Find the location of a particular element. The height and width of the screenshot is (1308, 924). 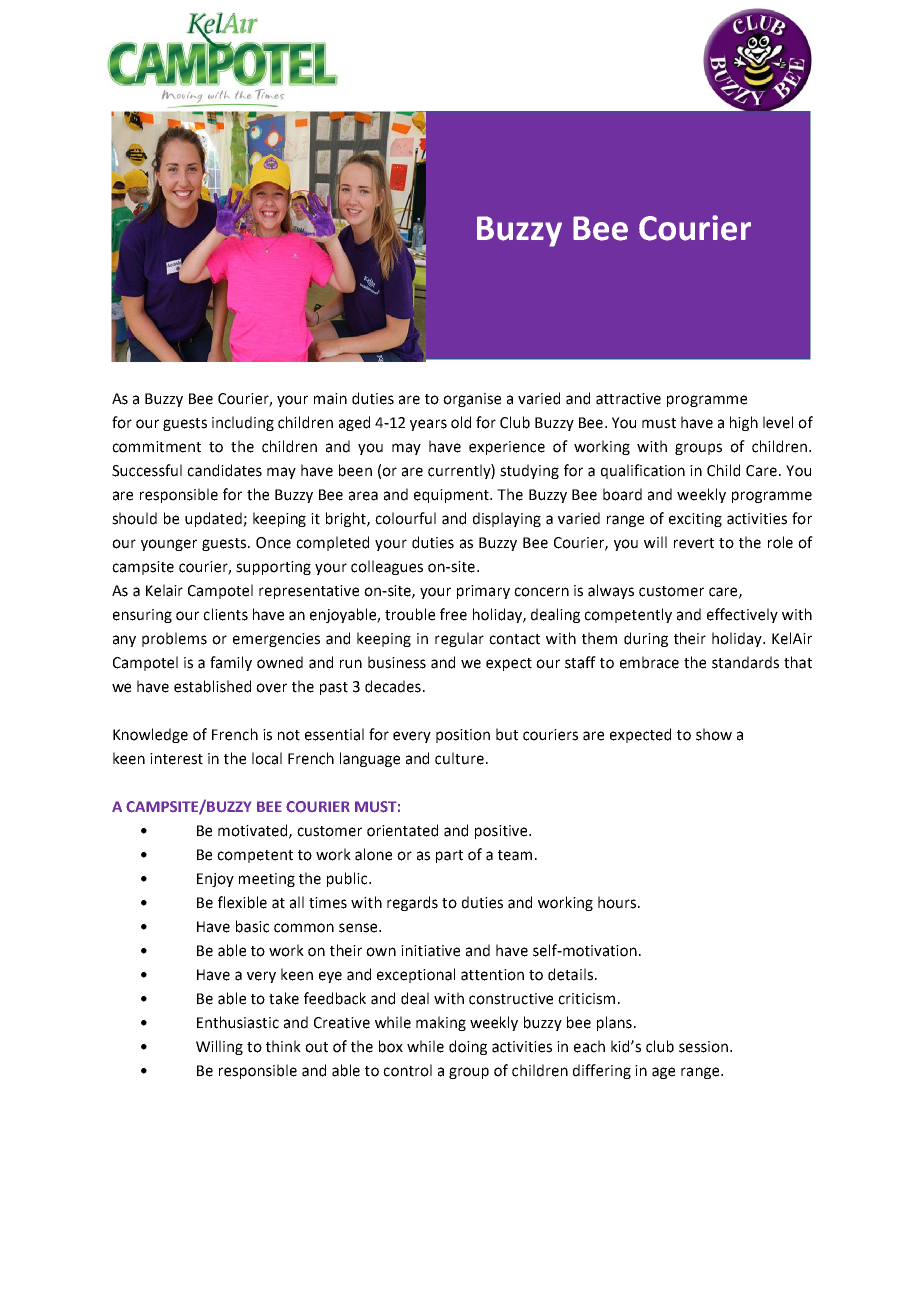

hours is located at coordinates (618, 902).
